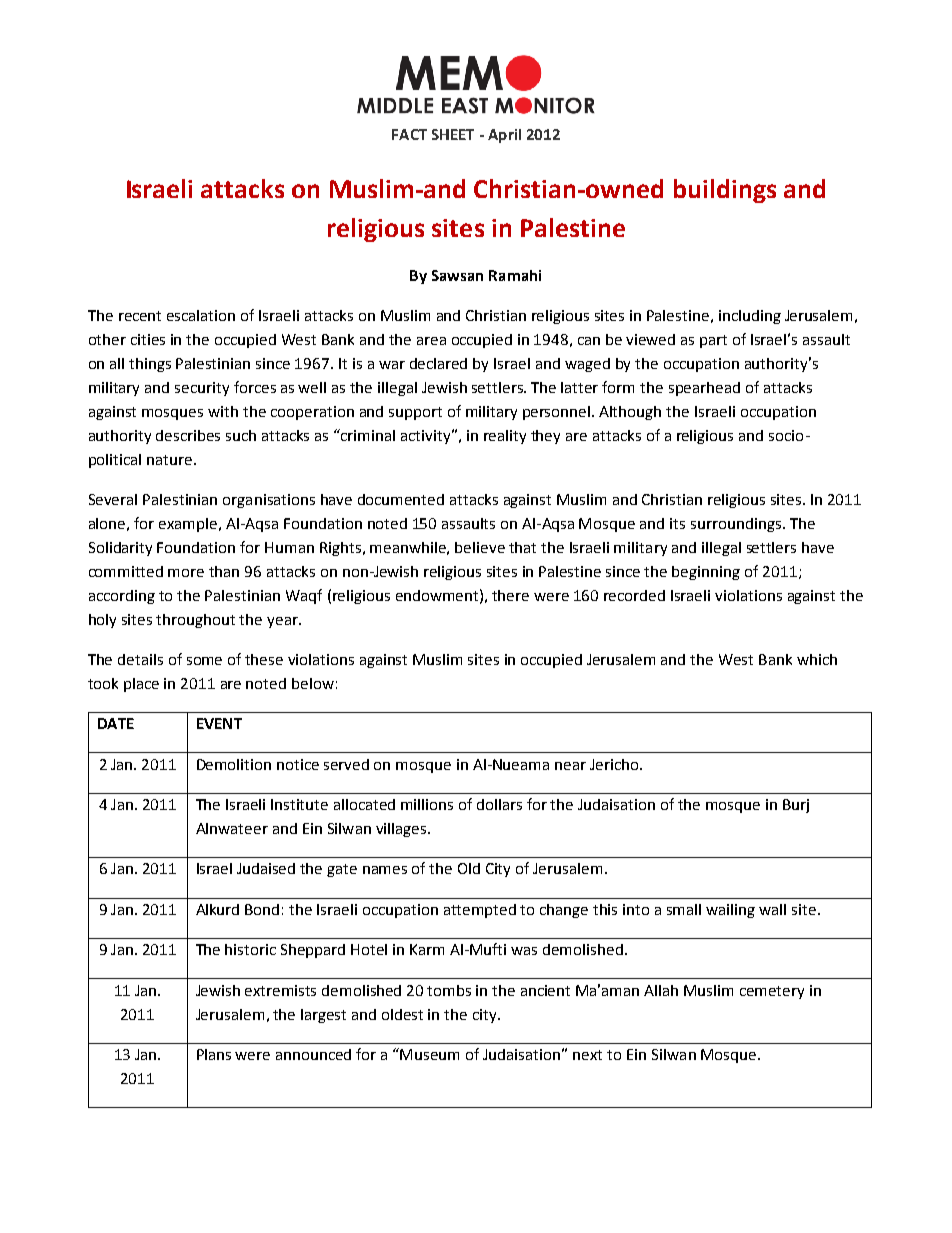  What do you see at coordinates (510, 595) in the image?
I see `there` at bounding box center [510, 595].
